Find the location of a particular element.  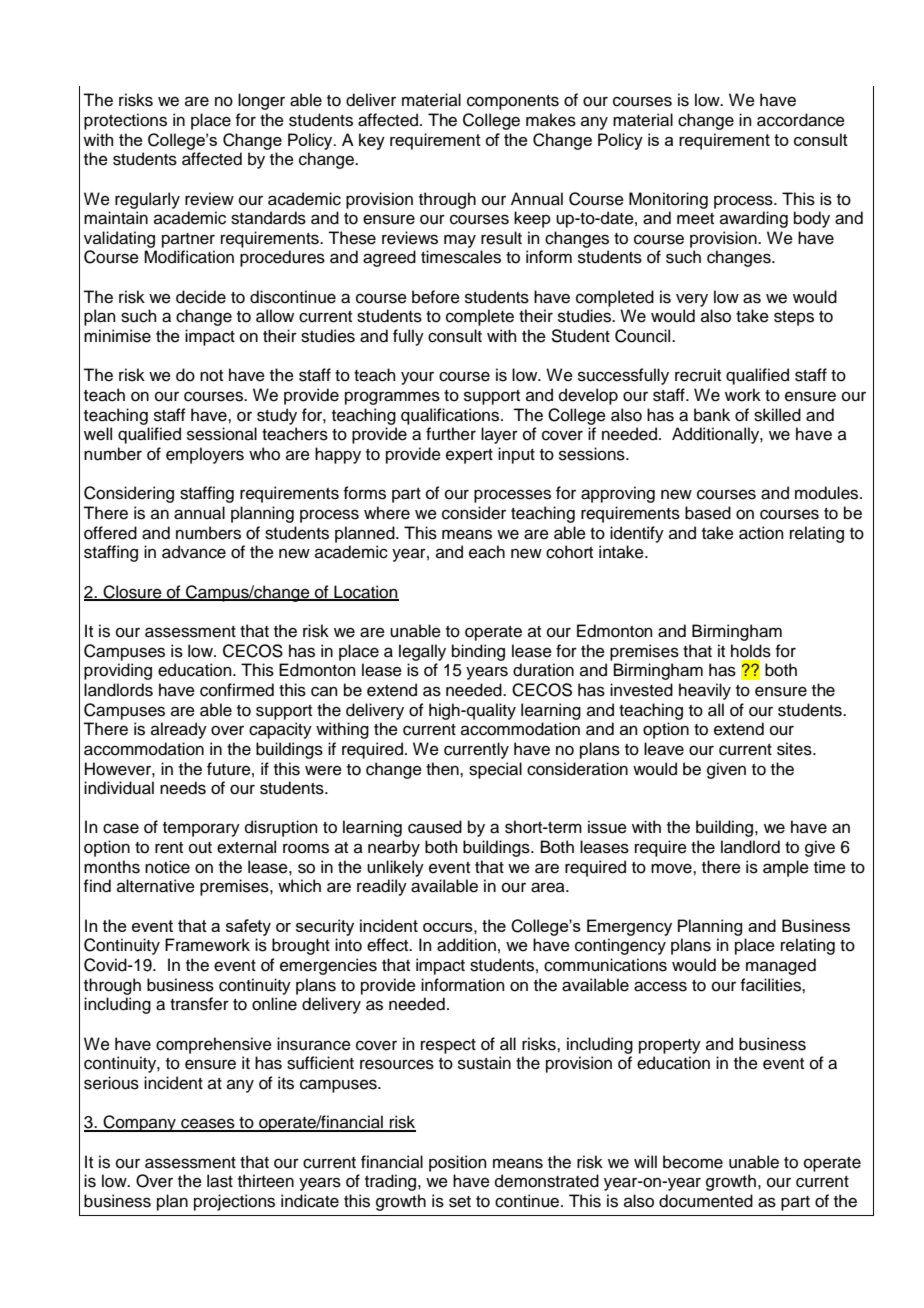

protections is located at coordinates (125, 121).
